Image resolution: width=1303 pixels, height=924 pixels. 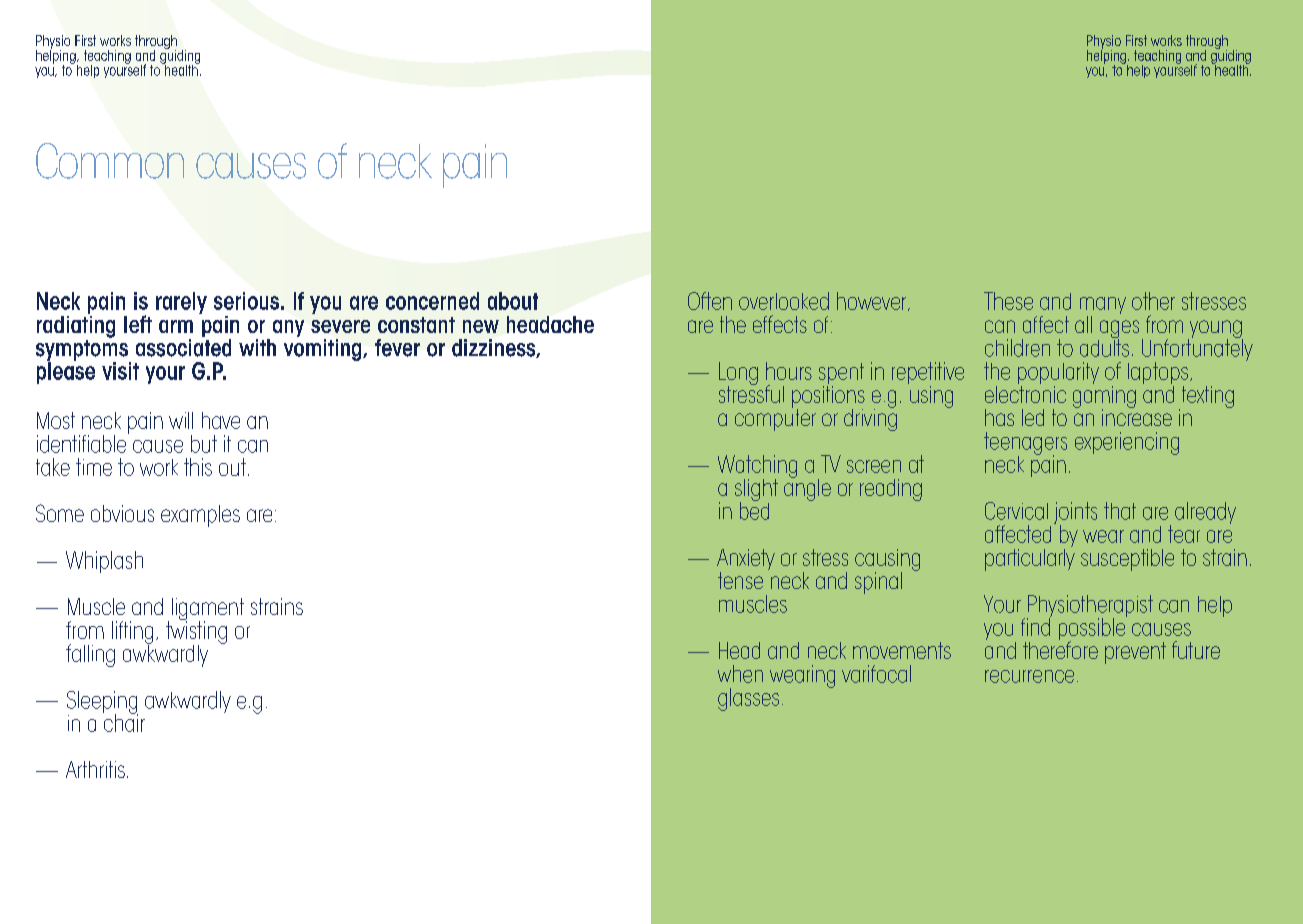 What do you see at coordinates (110, 161) in the document?
I see `Common` at bounding box center [110, 161].
